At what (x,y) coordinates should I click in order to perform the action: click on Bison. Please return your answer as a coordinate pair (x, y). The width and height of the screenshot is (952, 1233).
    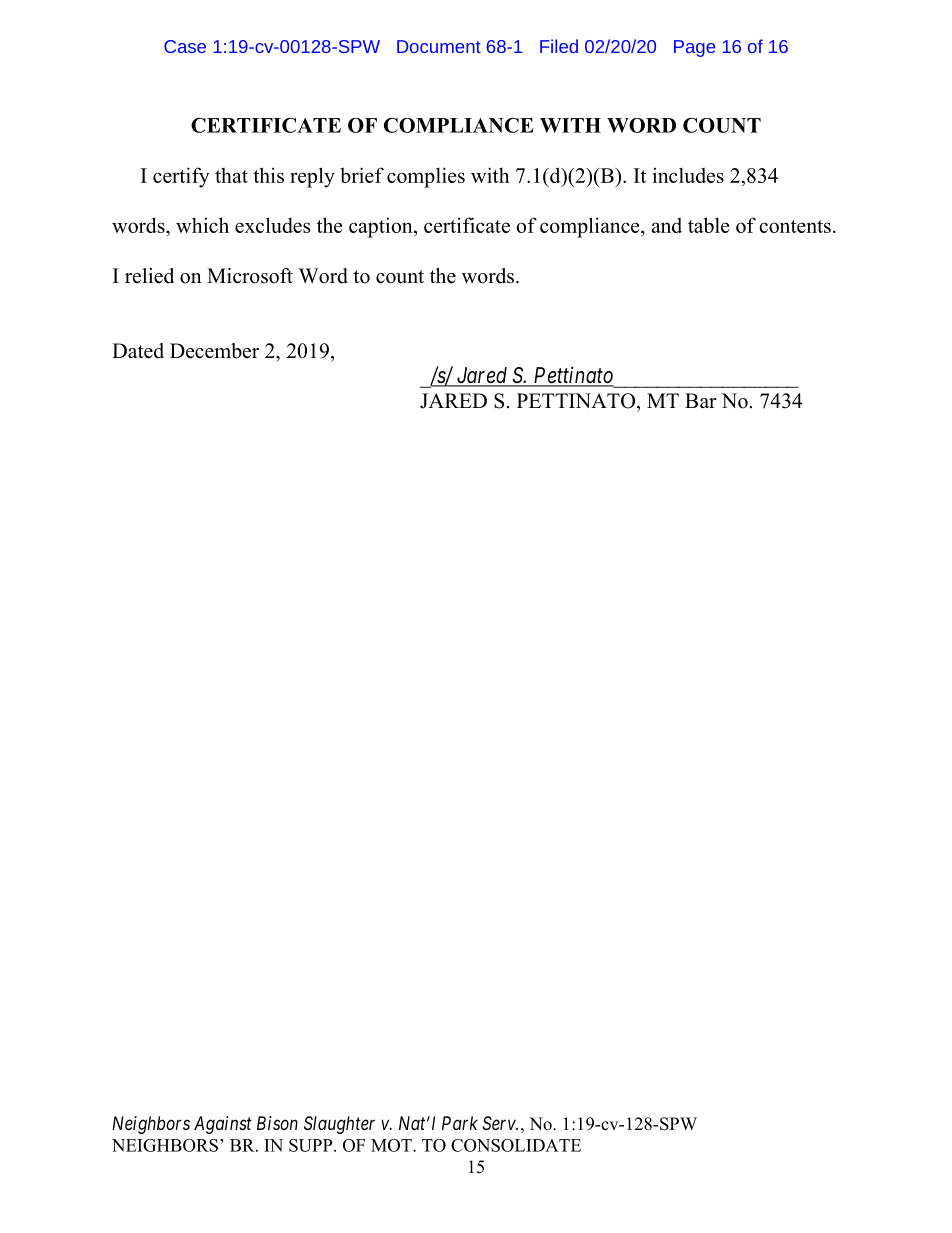
    Looking at the image, I should click on (277, 1123).
